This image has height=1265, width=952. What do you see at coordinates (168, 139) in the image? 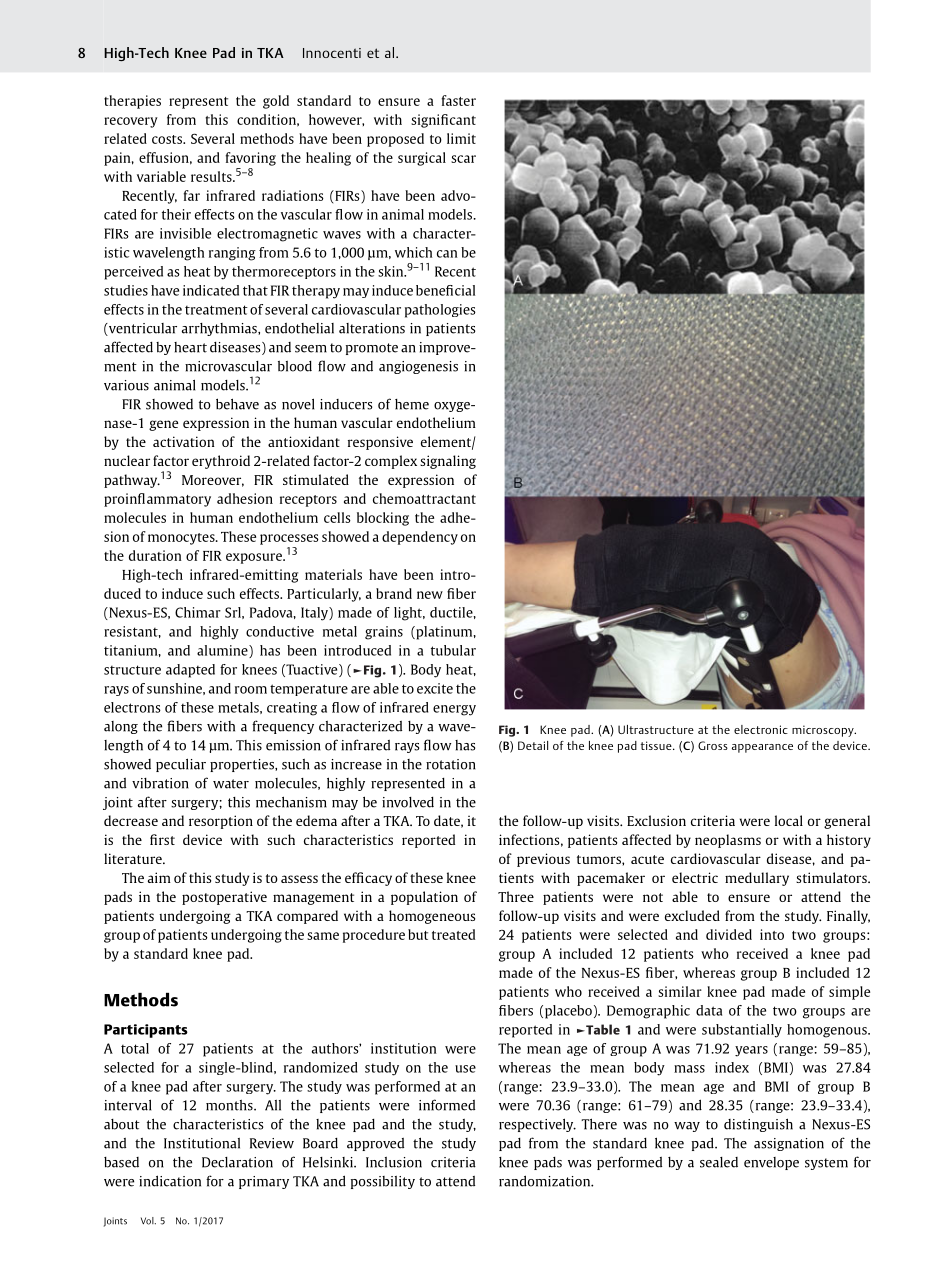
I see `costs` at bounding box center [168, 139].
